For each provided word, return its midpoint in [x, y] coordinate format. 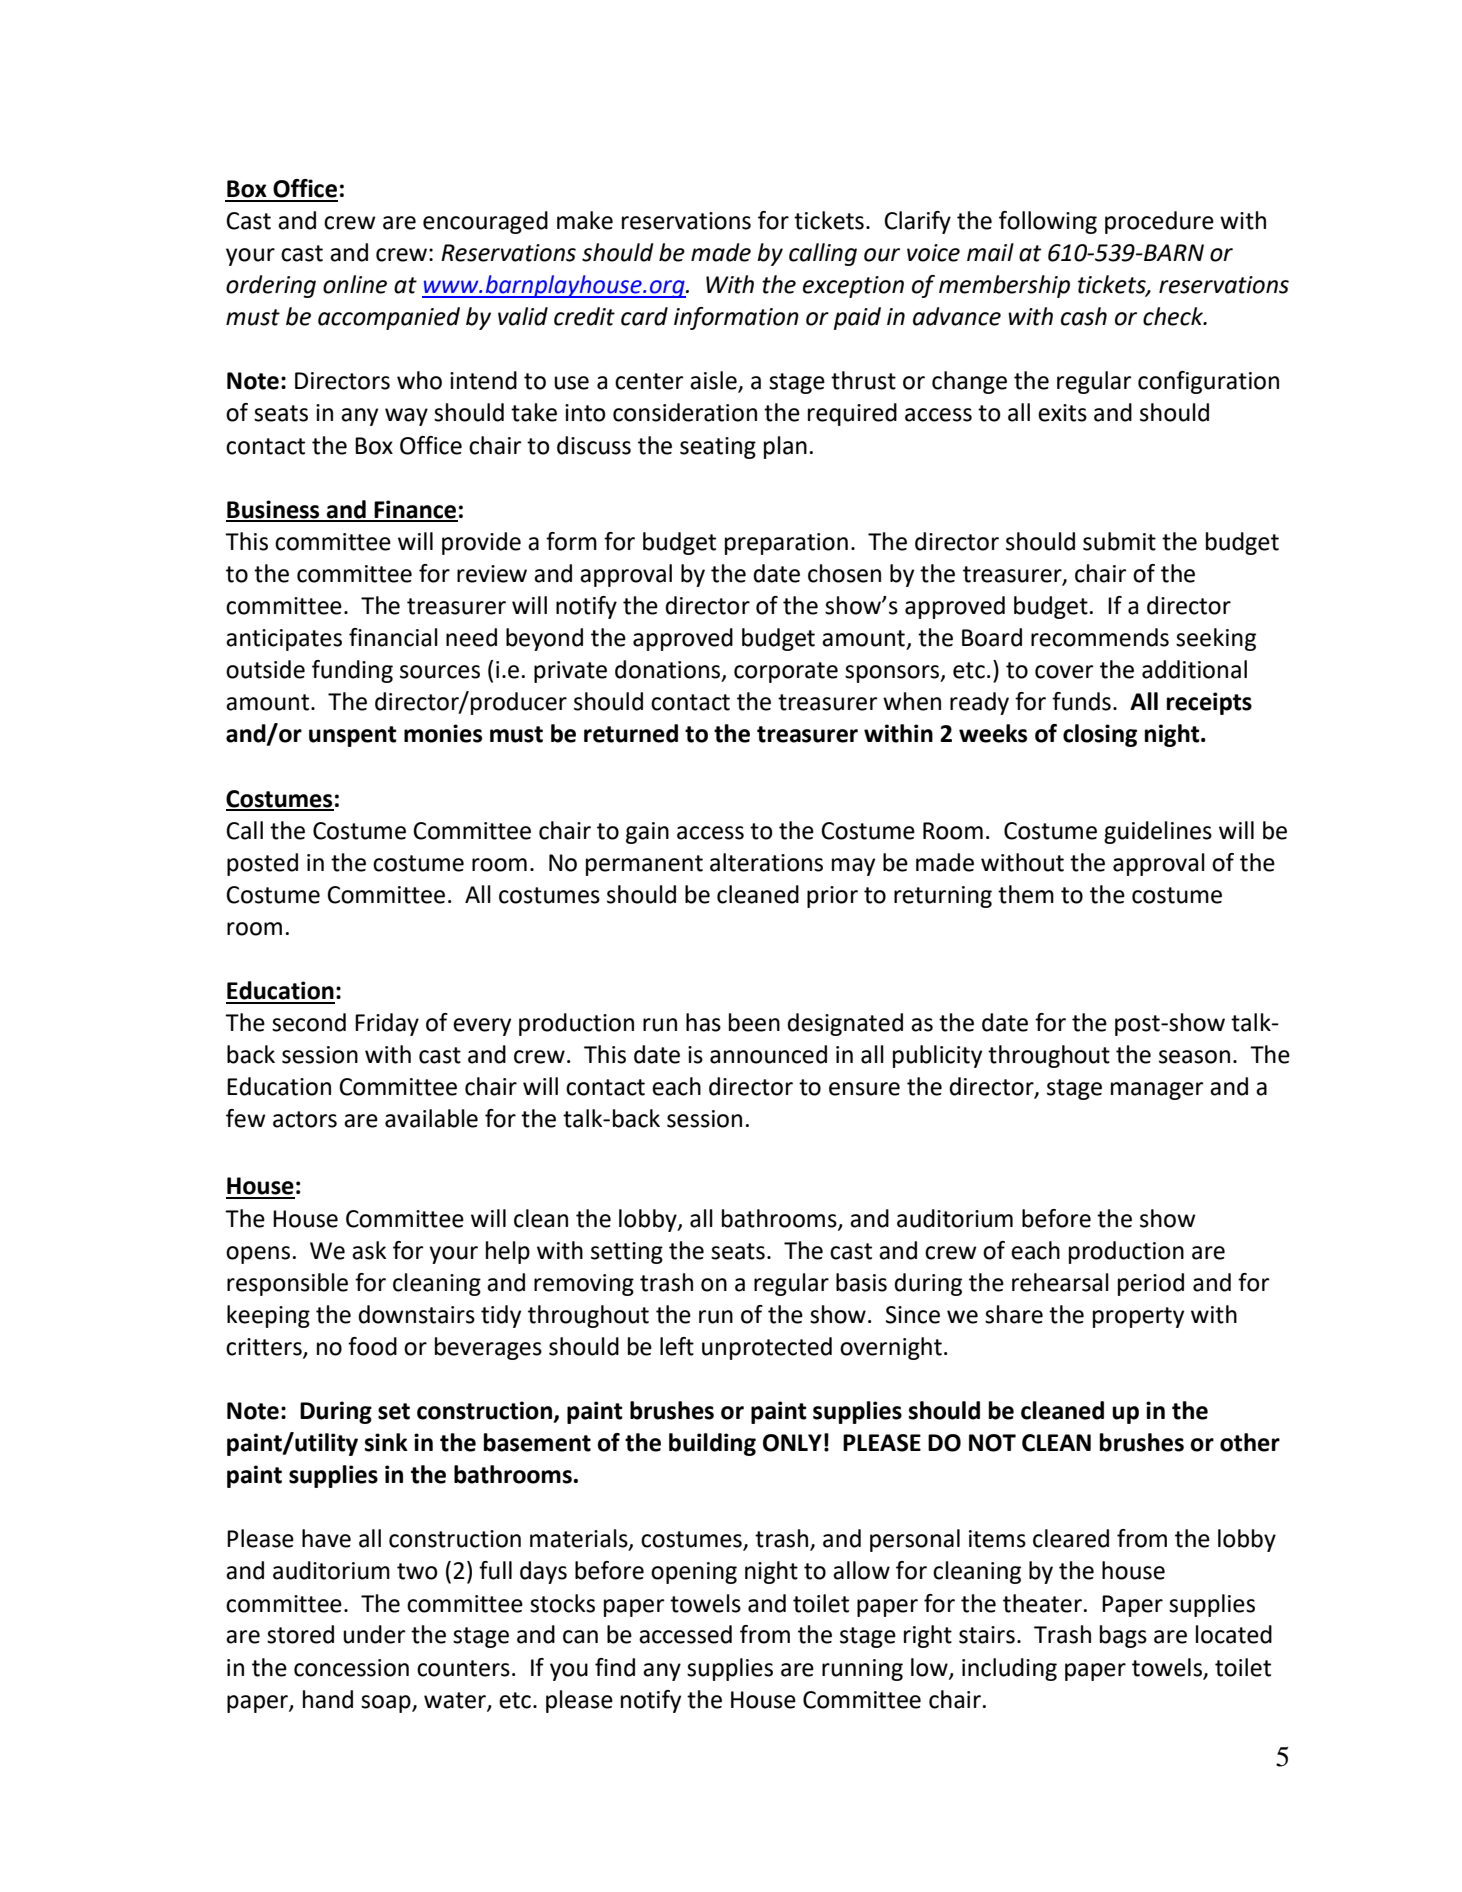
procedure [1159, 222]
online [355, 284]
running [862, 1670]
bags [1123, 1636]
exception [853, 287]
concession [351, 1668]
